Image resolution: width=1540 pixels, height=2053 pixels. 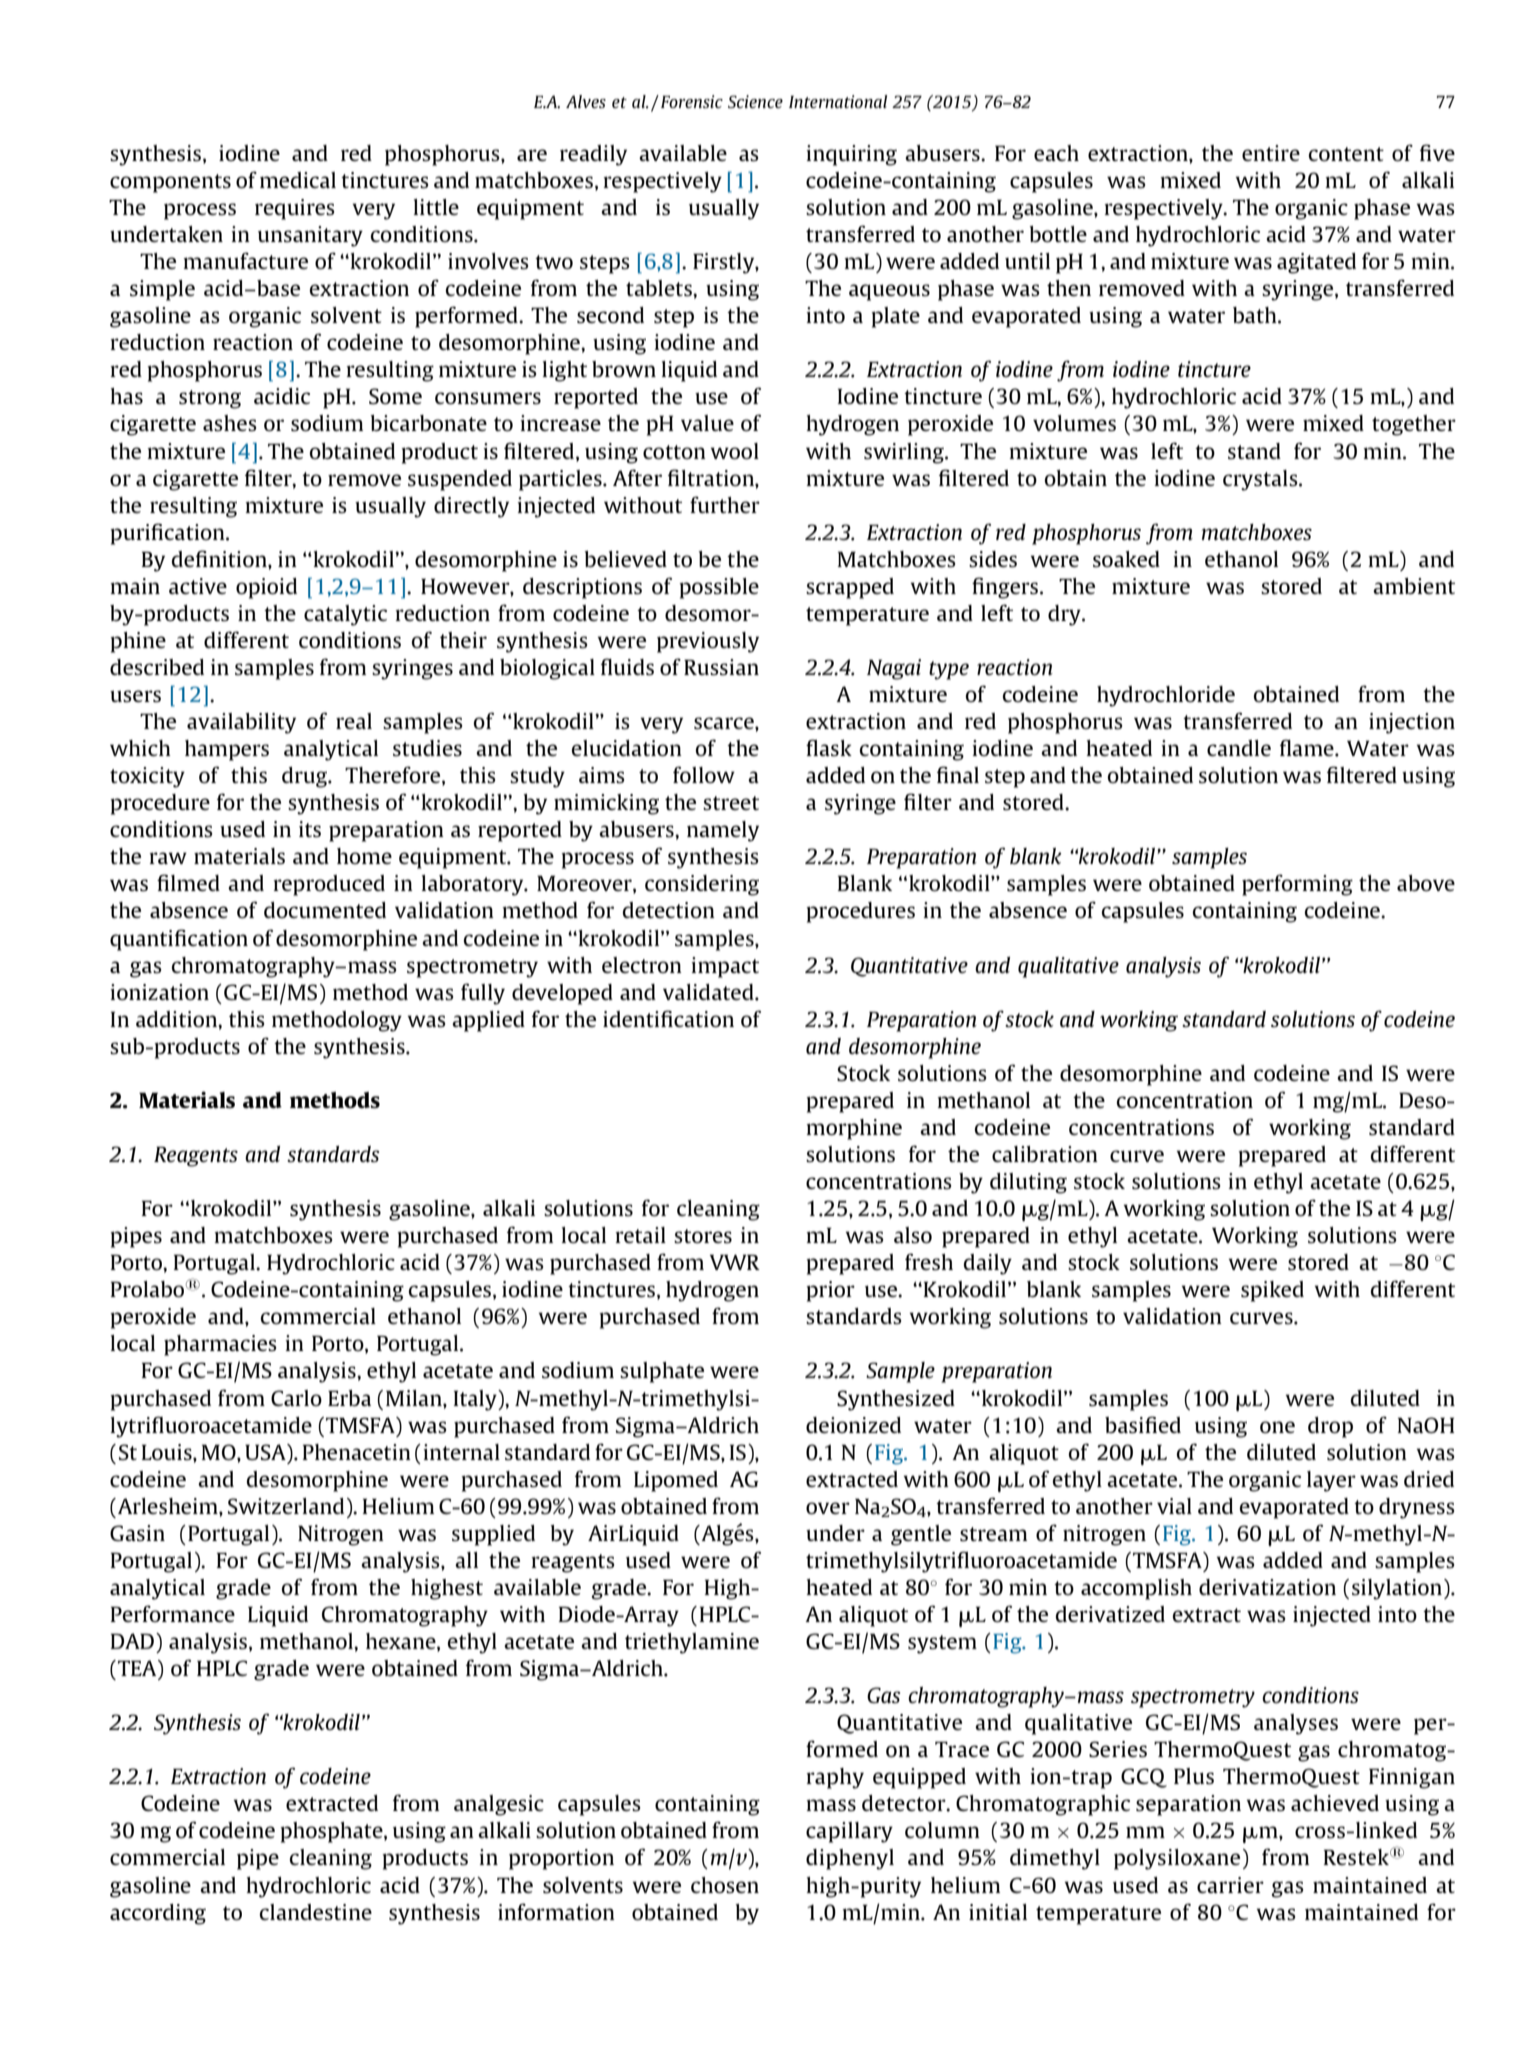 I want to click on deionized, so click(x=853, y=1425).
